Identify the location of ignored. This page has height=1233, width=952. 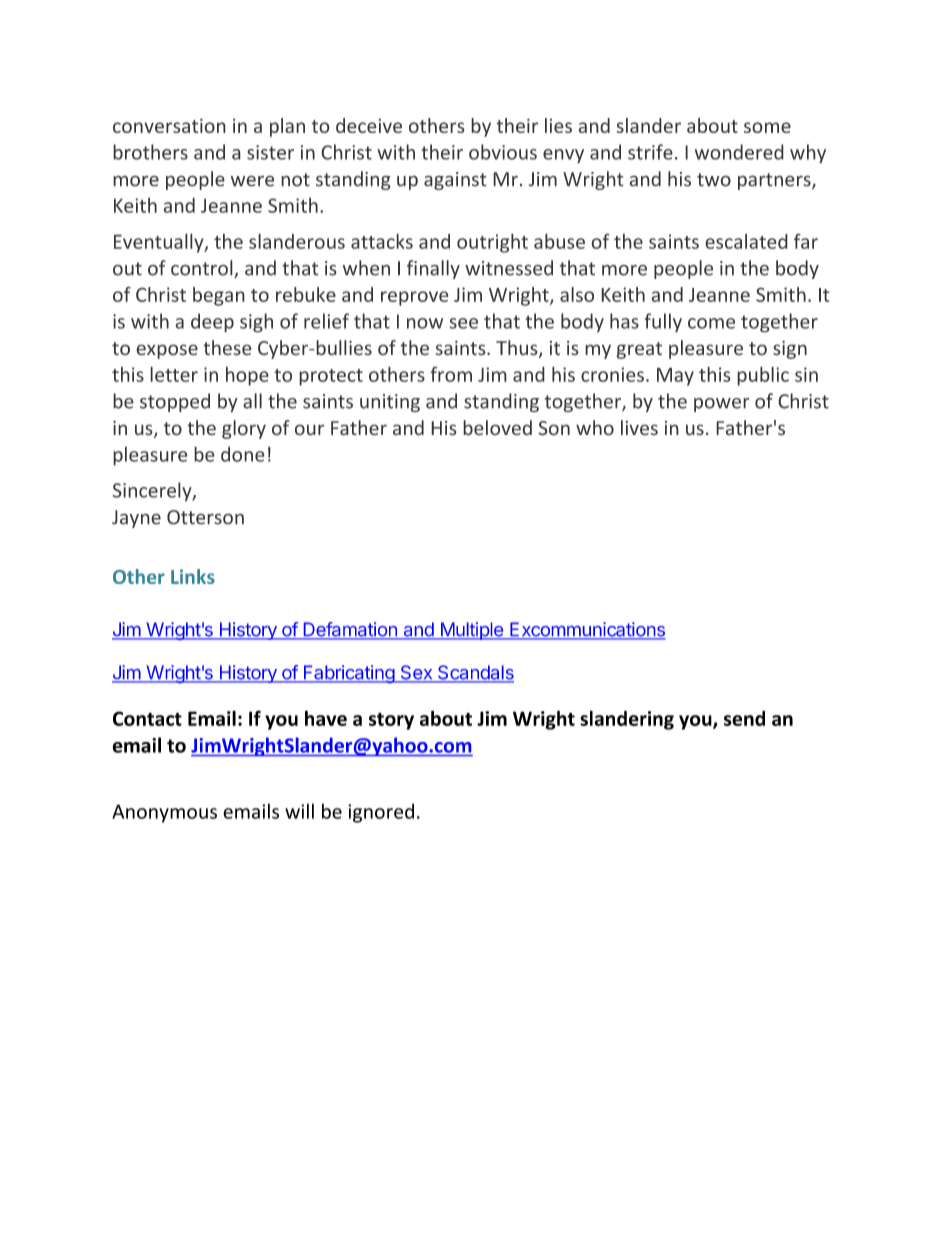
(381, 813).
